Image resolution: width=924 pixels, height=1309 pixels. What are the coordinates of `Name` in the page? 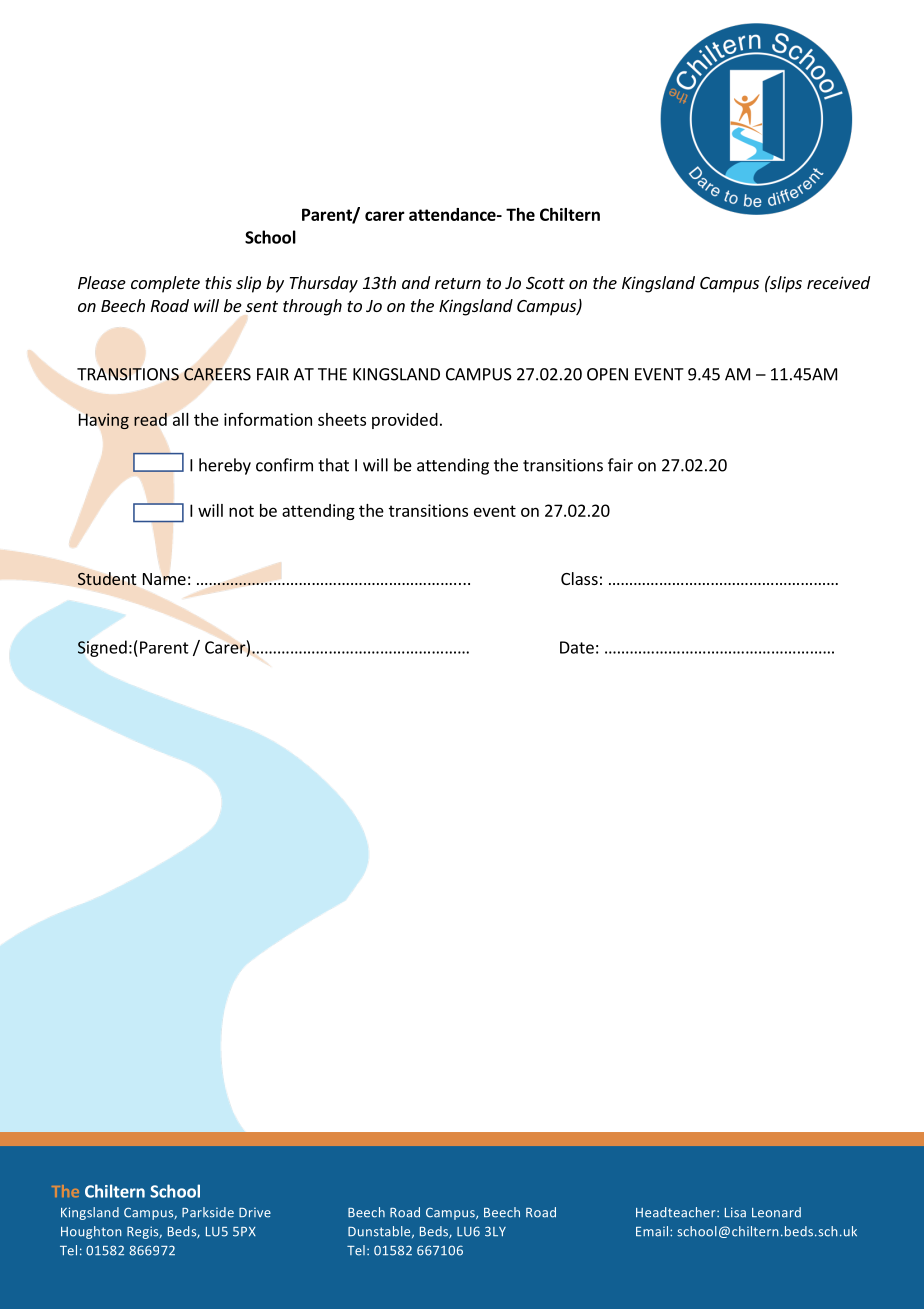 It's located at (164, 579).
